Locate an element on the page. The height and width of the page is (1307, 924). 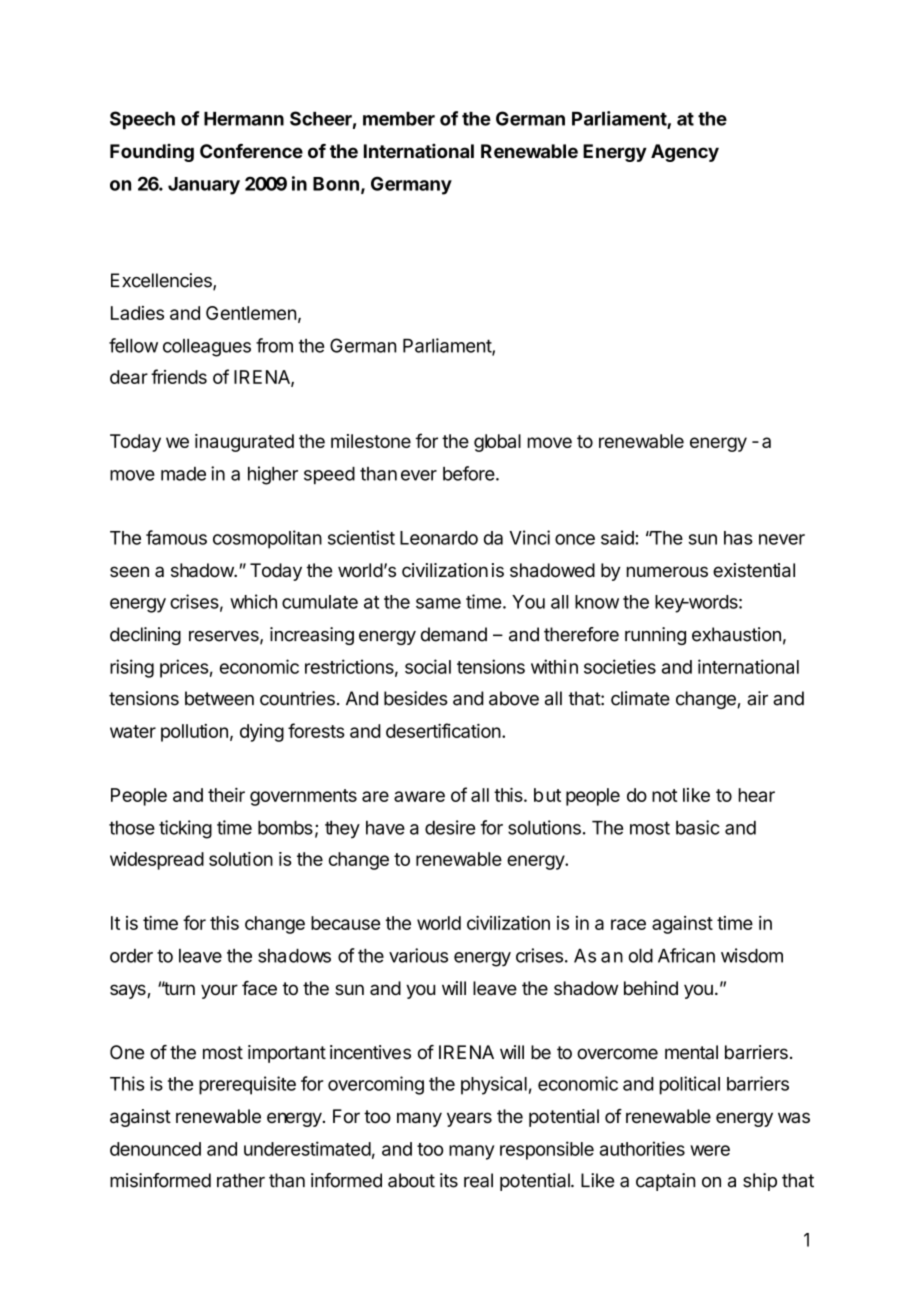
rather is located at coordinates (241, 1180).
